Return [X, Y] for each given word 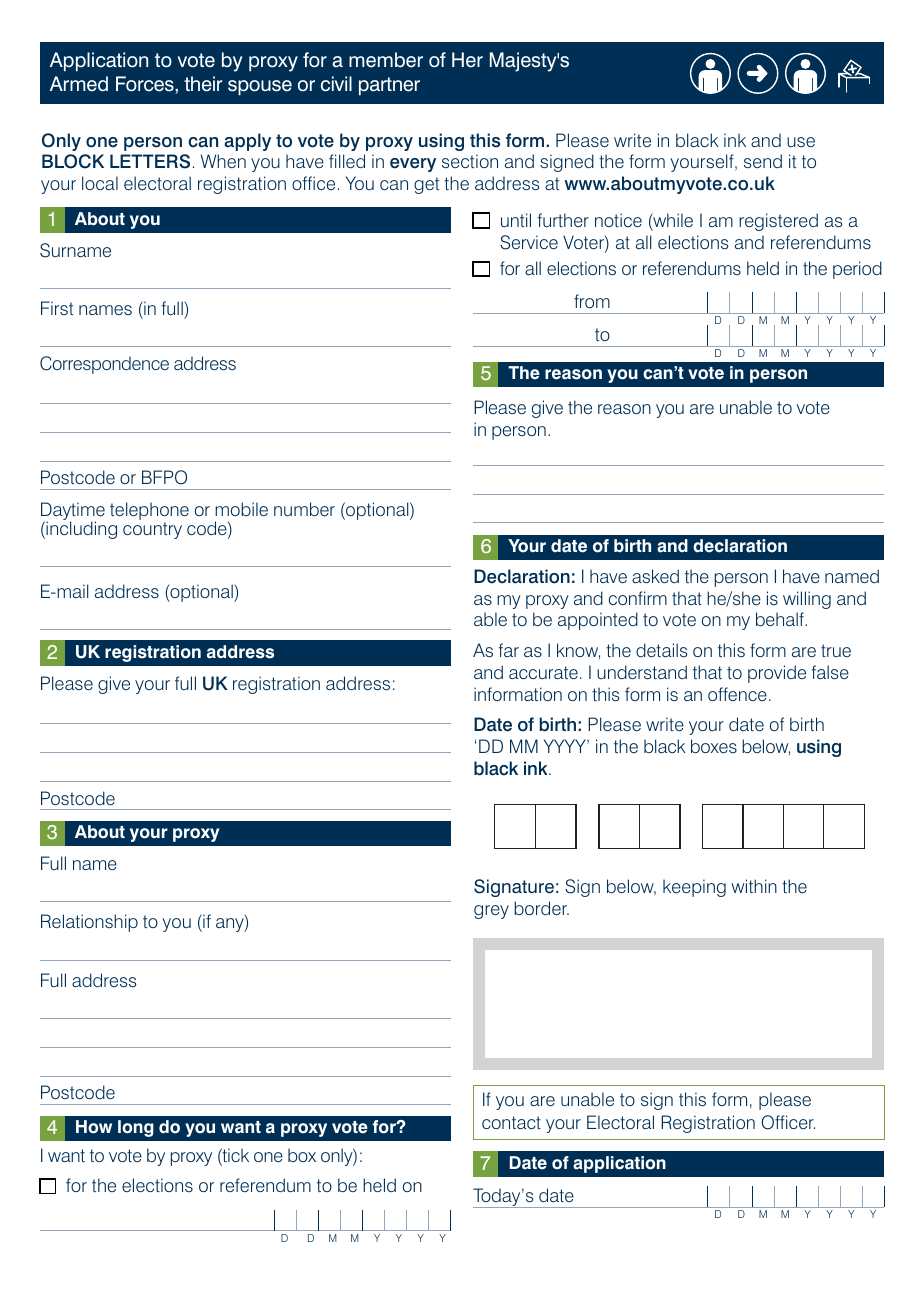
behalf [781, 619]
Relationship [89, 923]
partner [389, 86]
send [763, 161]
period [857, 270]
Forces [146, 84]
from [592, 301]
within [754, 886]
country [152, 530]
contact [511, 1122]
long [136, 1128]
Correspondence [104, 365]
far [508, 650]
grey [491, 912]
